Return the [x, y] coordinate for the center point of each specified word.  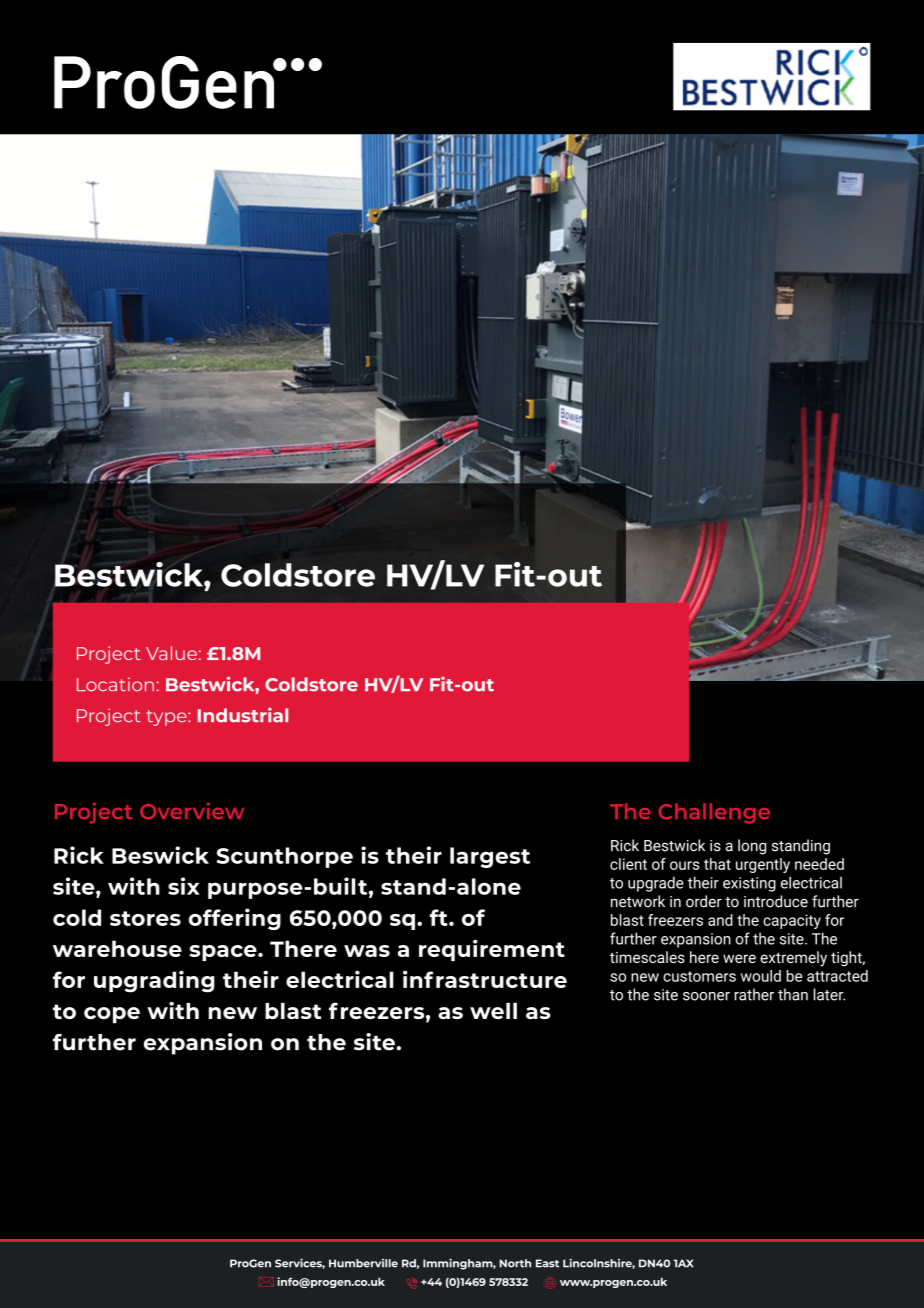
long [752, 847]
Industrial [243, 715]
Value [171, 653]
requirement [492, 950]
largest [490, 857]
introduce [776, 901]
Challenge [714, 813]
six [184, 886]
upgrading [154, 981]
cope [112, 1015]
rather [754, 994]
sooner [706, 996]
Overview [192, 810]
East [547, 1263]
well [493, 1011]
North [515, 1263]
